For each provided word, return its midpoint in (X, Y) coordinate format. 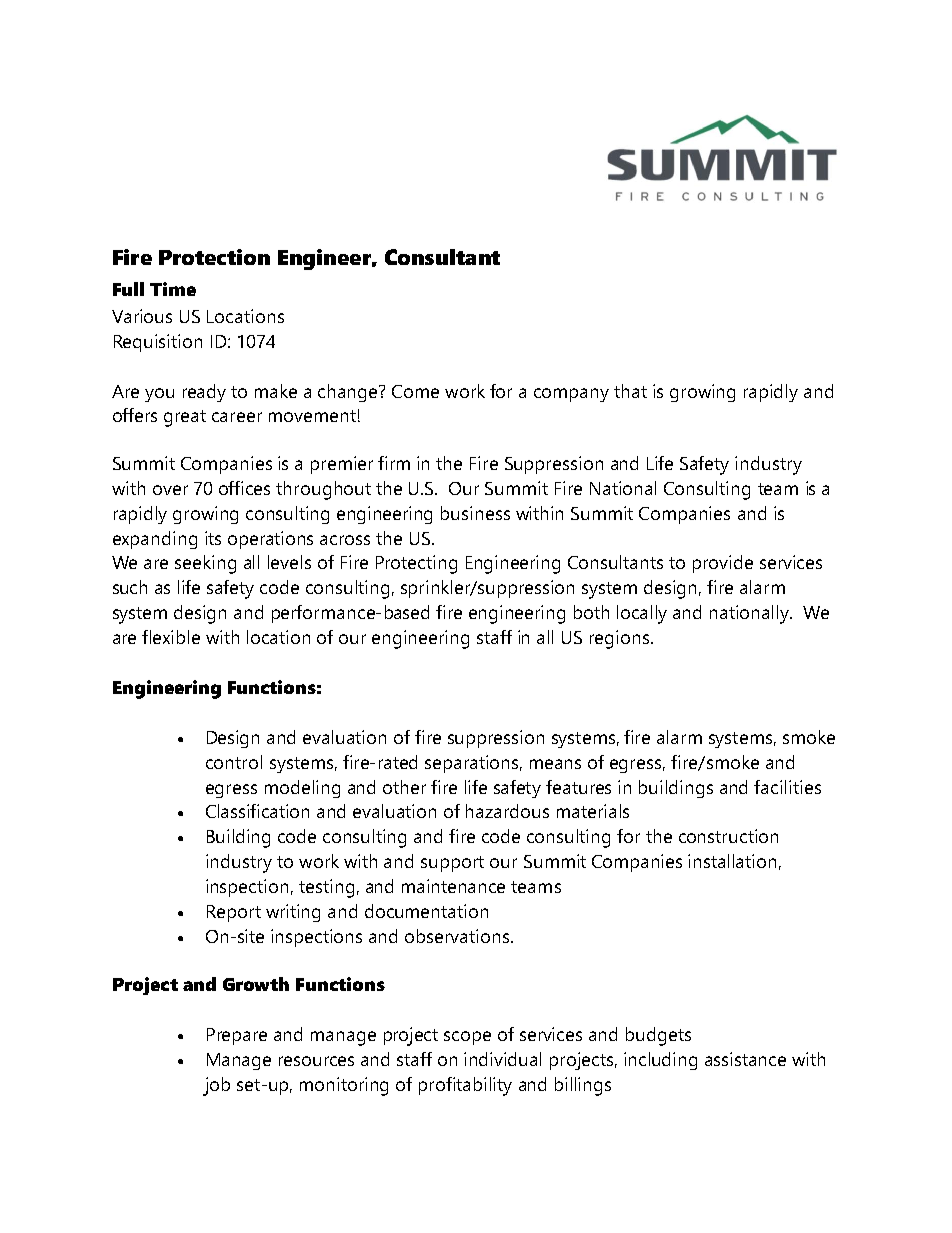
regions (619, 639)
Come (415, 391)
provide (723, 564)
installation (732, 861)
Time (173, 289)
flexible (171, 637)
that (630, 391)
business (475, 513)
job (216, 1086)
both (591, 612)
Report (234, 913)
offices (244, 488)
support (452, 864)
